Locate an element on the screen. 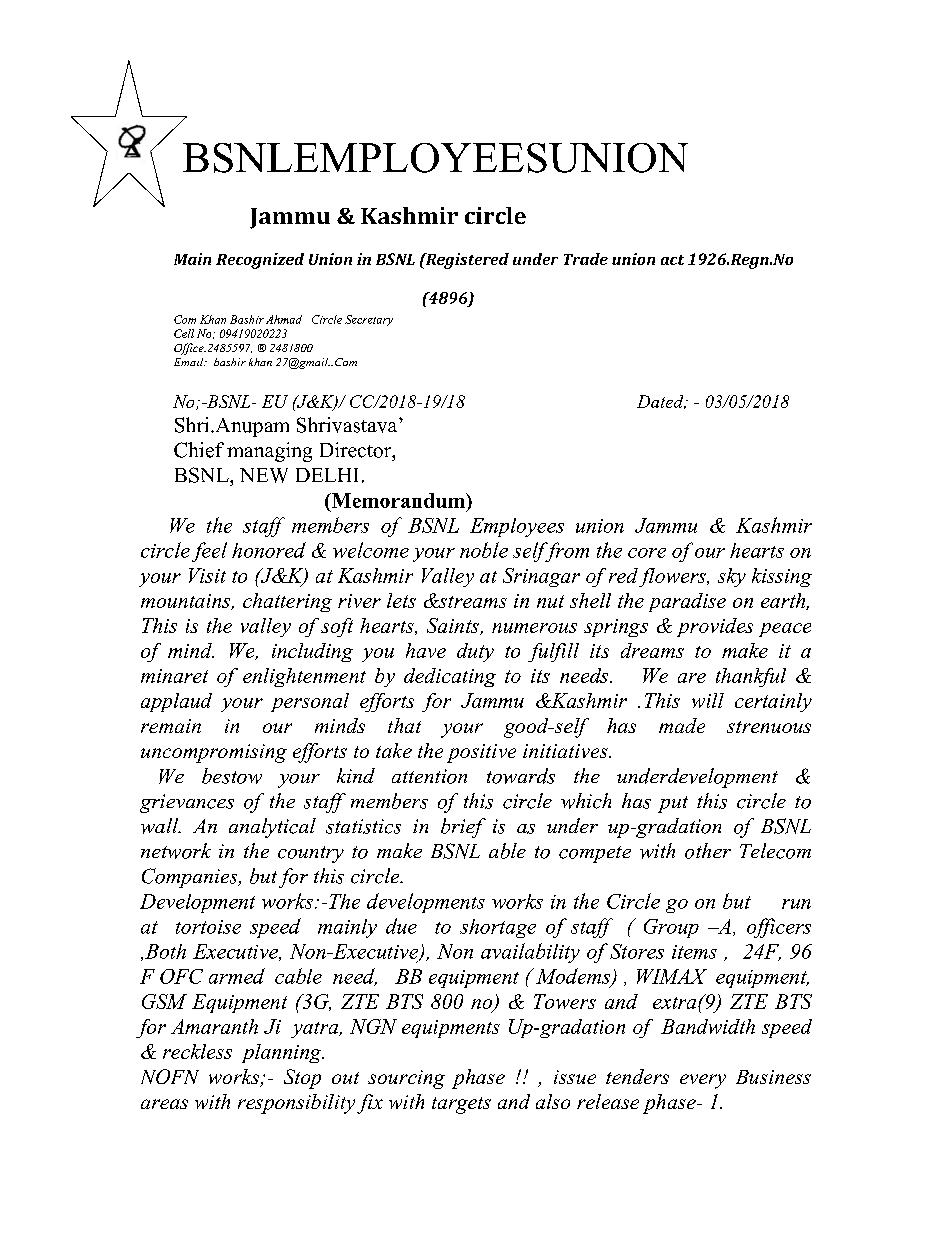 The width and height of the screenshot is (952, 1233). Trade is located at coordinates (586, 259).
